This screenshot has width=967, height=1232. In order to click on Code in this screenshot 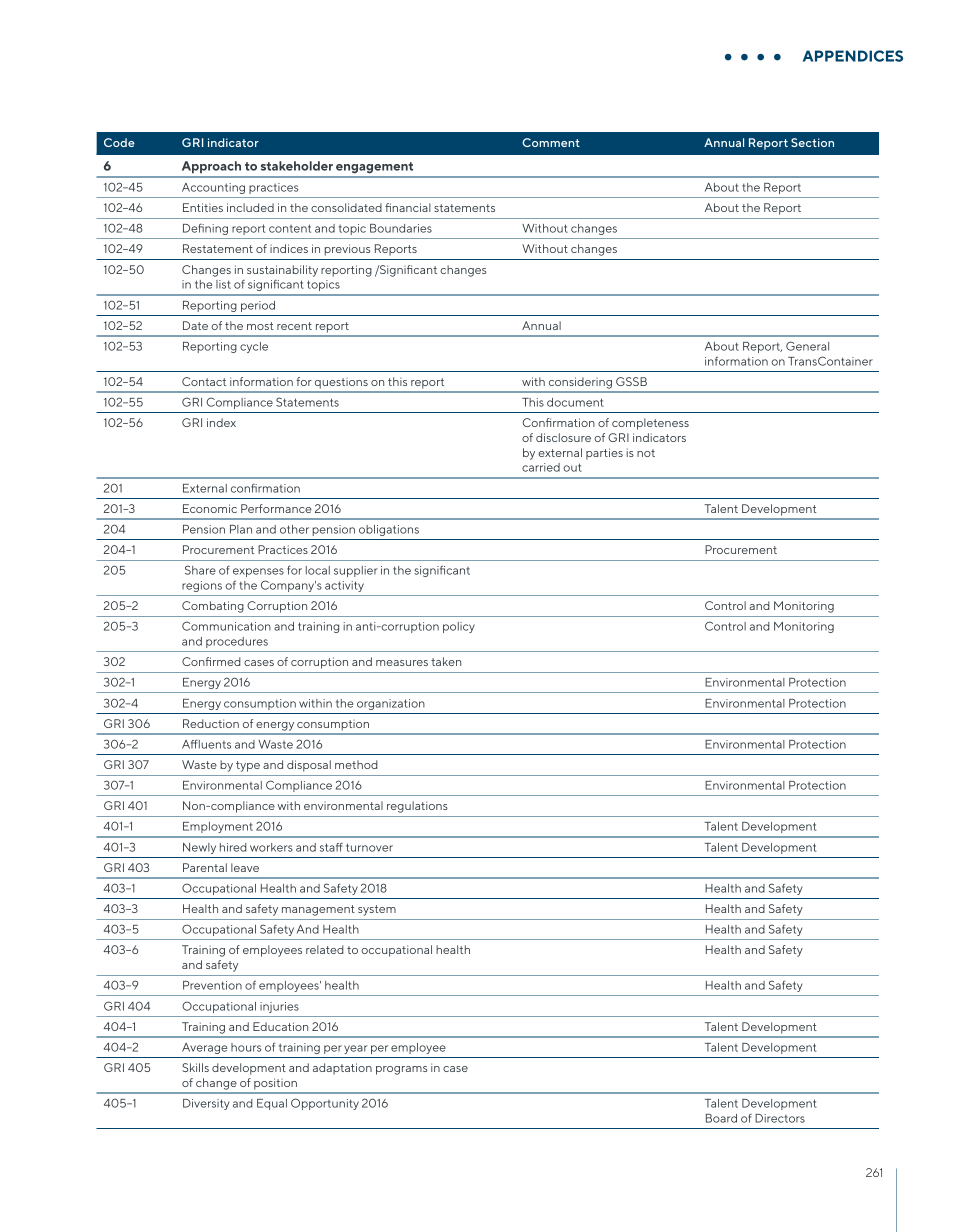, I will do `click(119, 142)`.
